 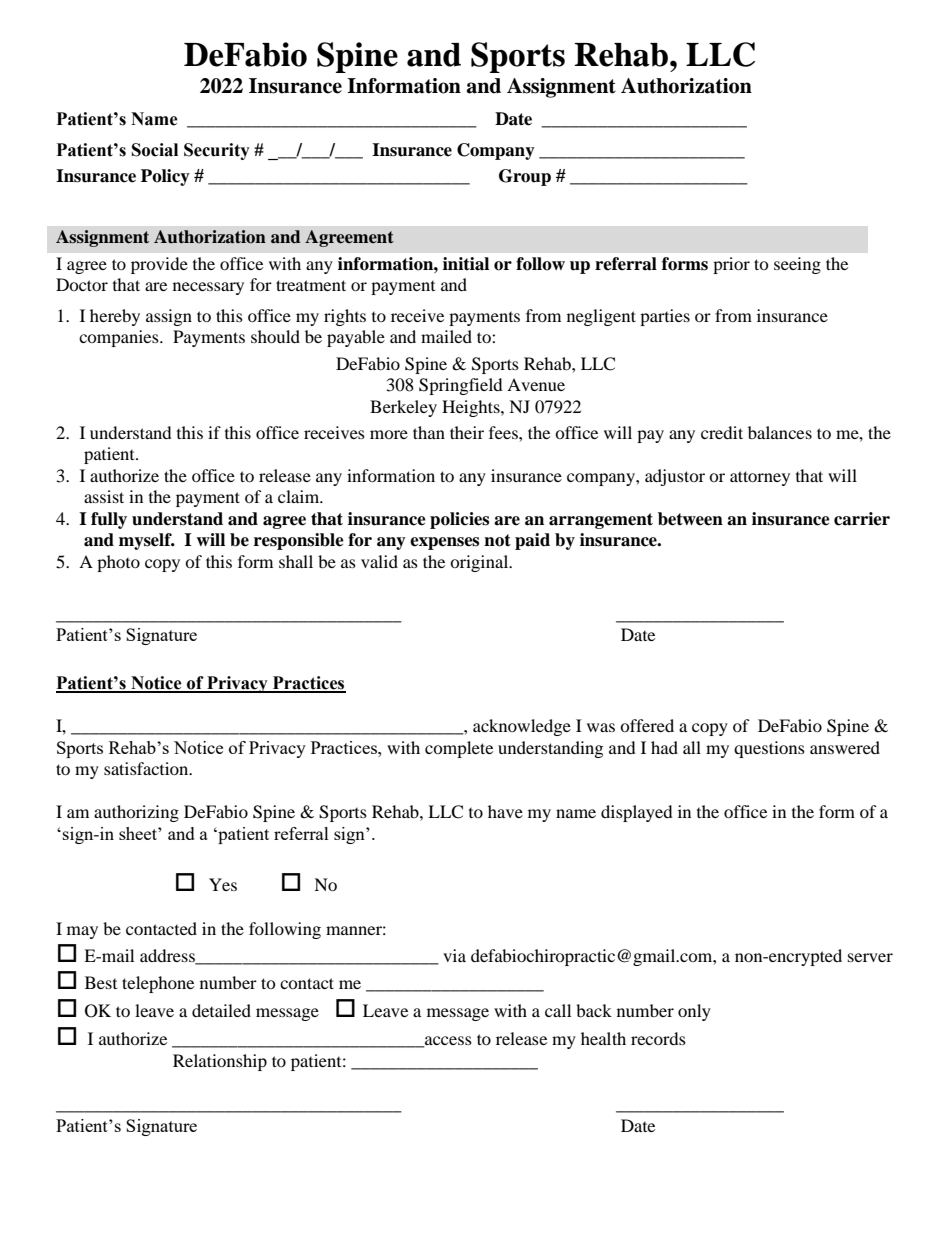 I want to click on Policy, so click(x=165, y=177).
